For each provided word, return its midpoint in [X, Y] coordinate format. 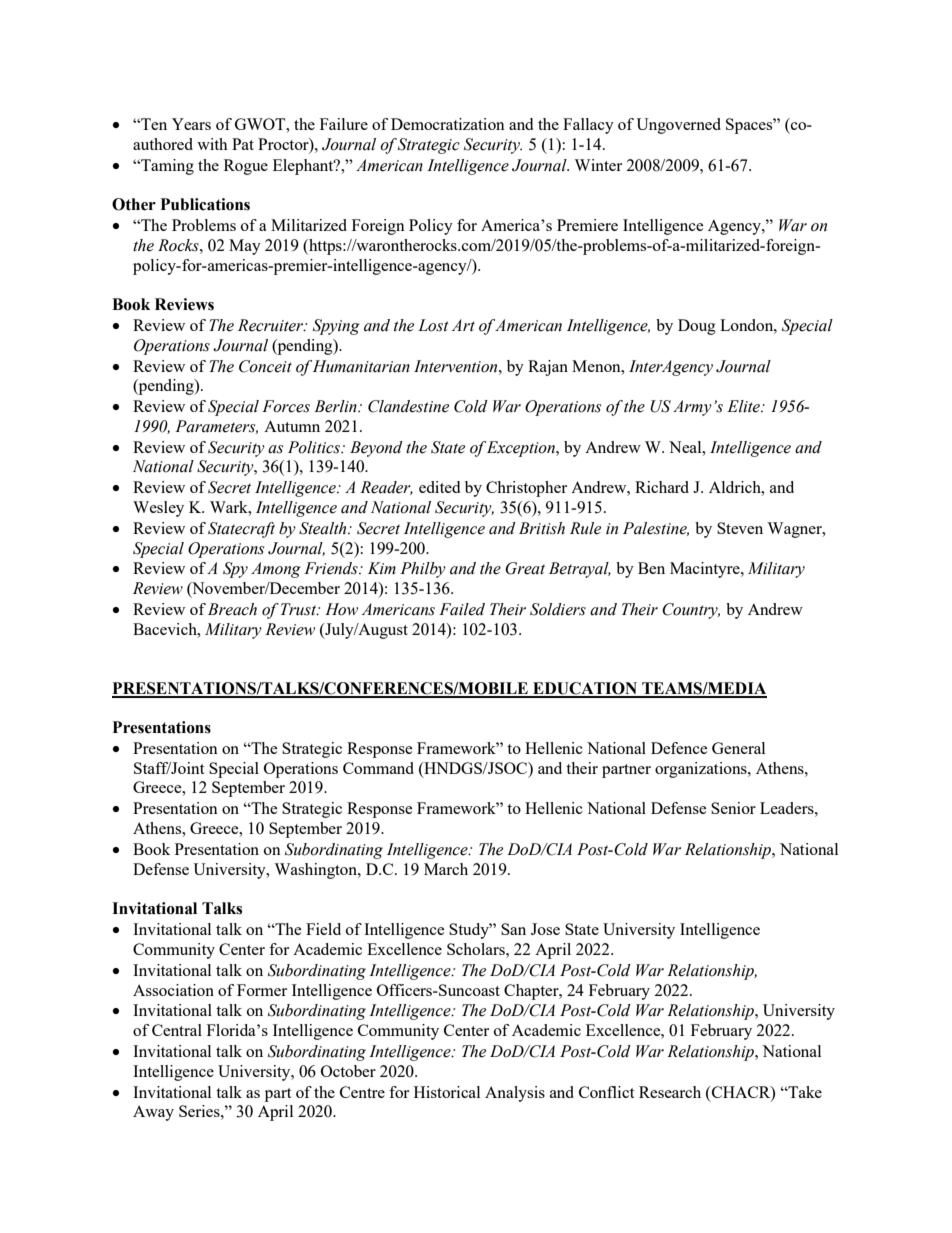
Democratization [448, 124]
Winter [598, 165]
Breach [232, 609]
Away [153, 1113]
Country [691, 611]
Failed [462, 609]
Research [670, 1092]
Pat [243, 144]
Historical [447, 1092]
